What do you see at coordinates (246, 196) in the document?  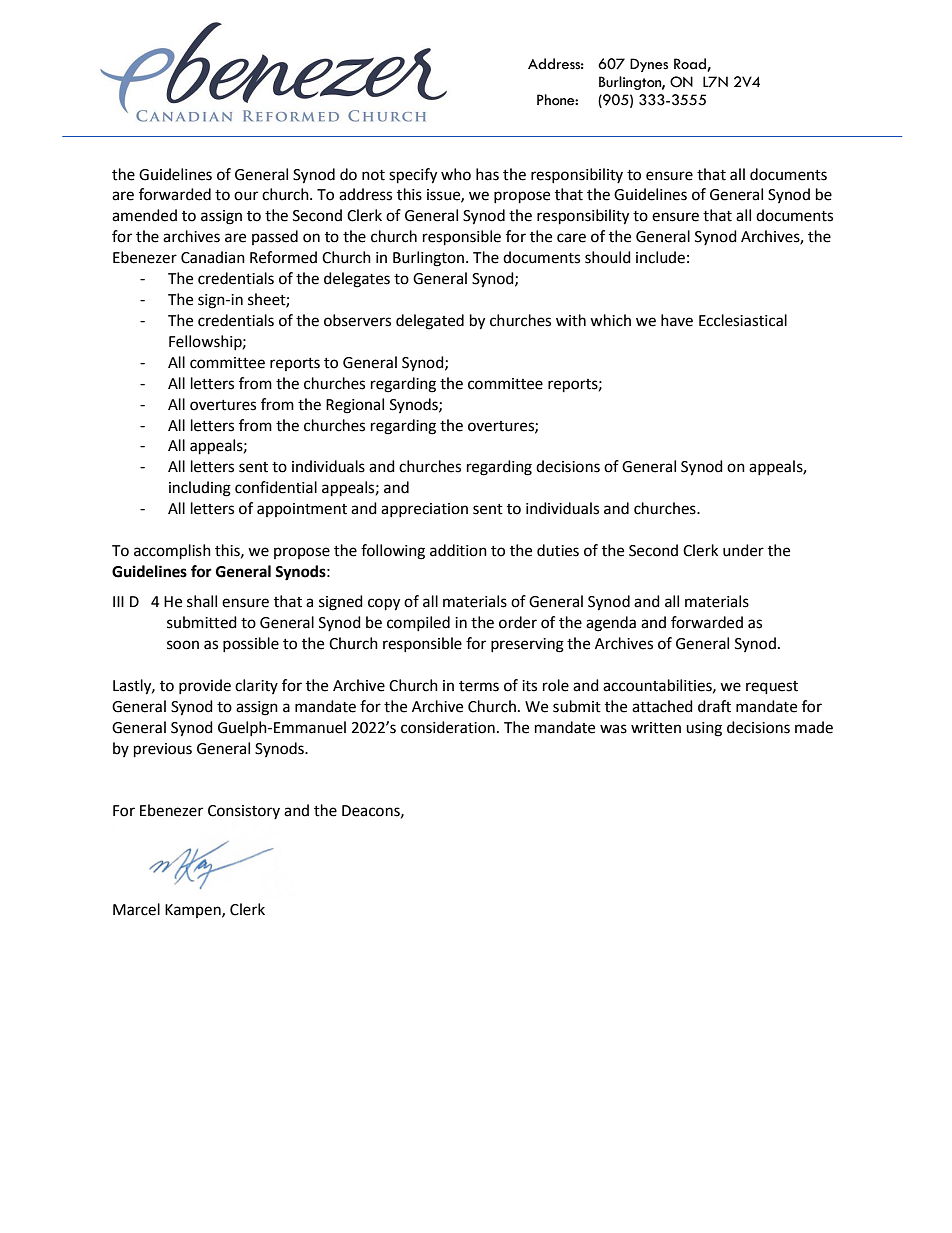 I see `our` at bounding box center [246, 196].
